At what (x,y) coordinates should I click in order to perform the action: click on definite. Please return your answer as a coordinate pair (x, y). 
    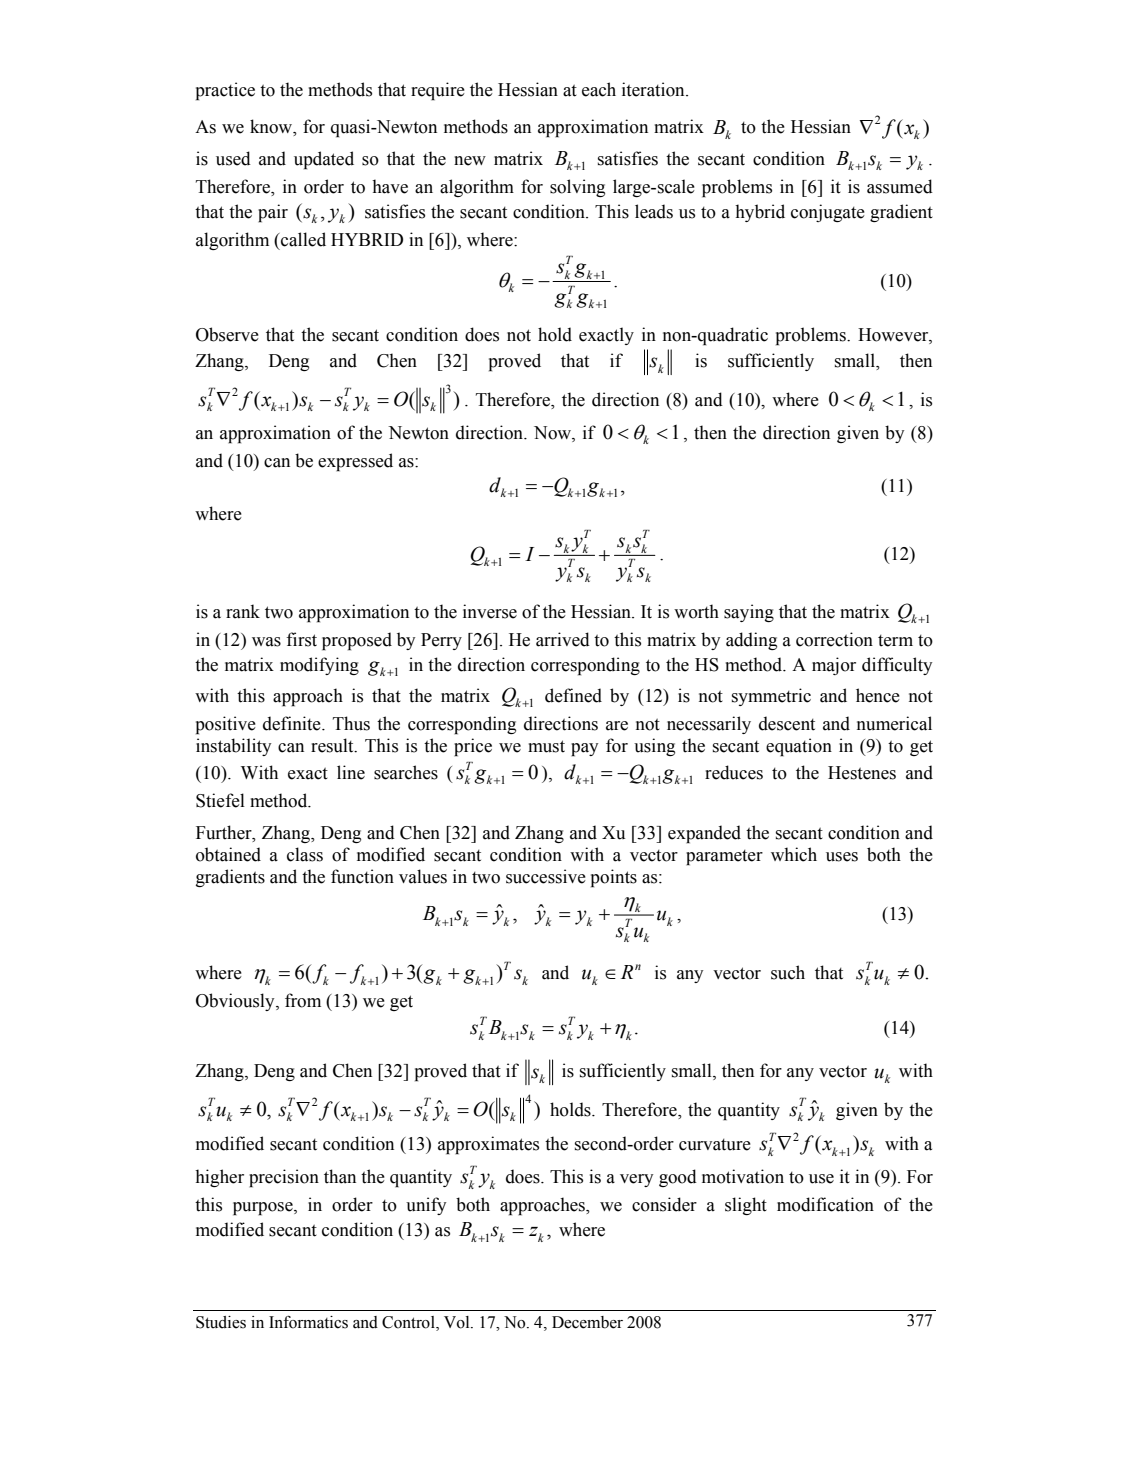
    Looking at the image, I should click on (293, 723).
